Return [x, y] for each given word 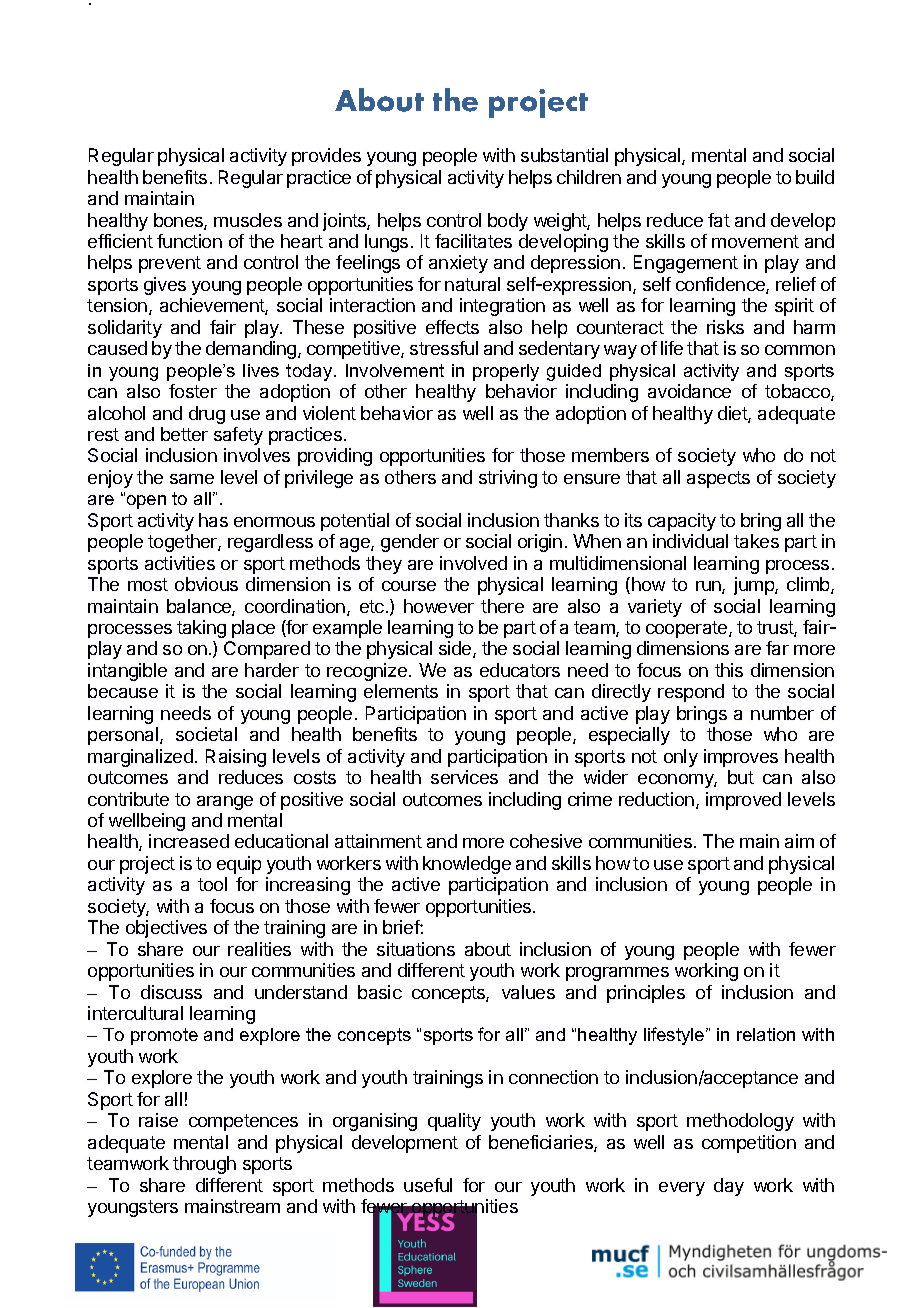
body [508, 222]
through [204, 1165]
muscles [248, 220]
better [184, 434]
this [729, 670]
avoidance [689, 391]
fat [719, 220]
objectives [166, 929]
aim [799, 841]
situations [416, 949]
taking [201, 629]
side [456, 649]
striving [508, 479]
